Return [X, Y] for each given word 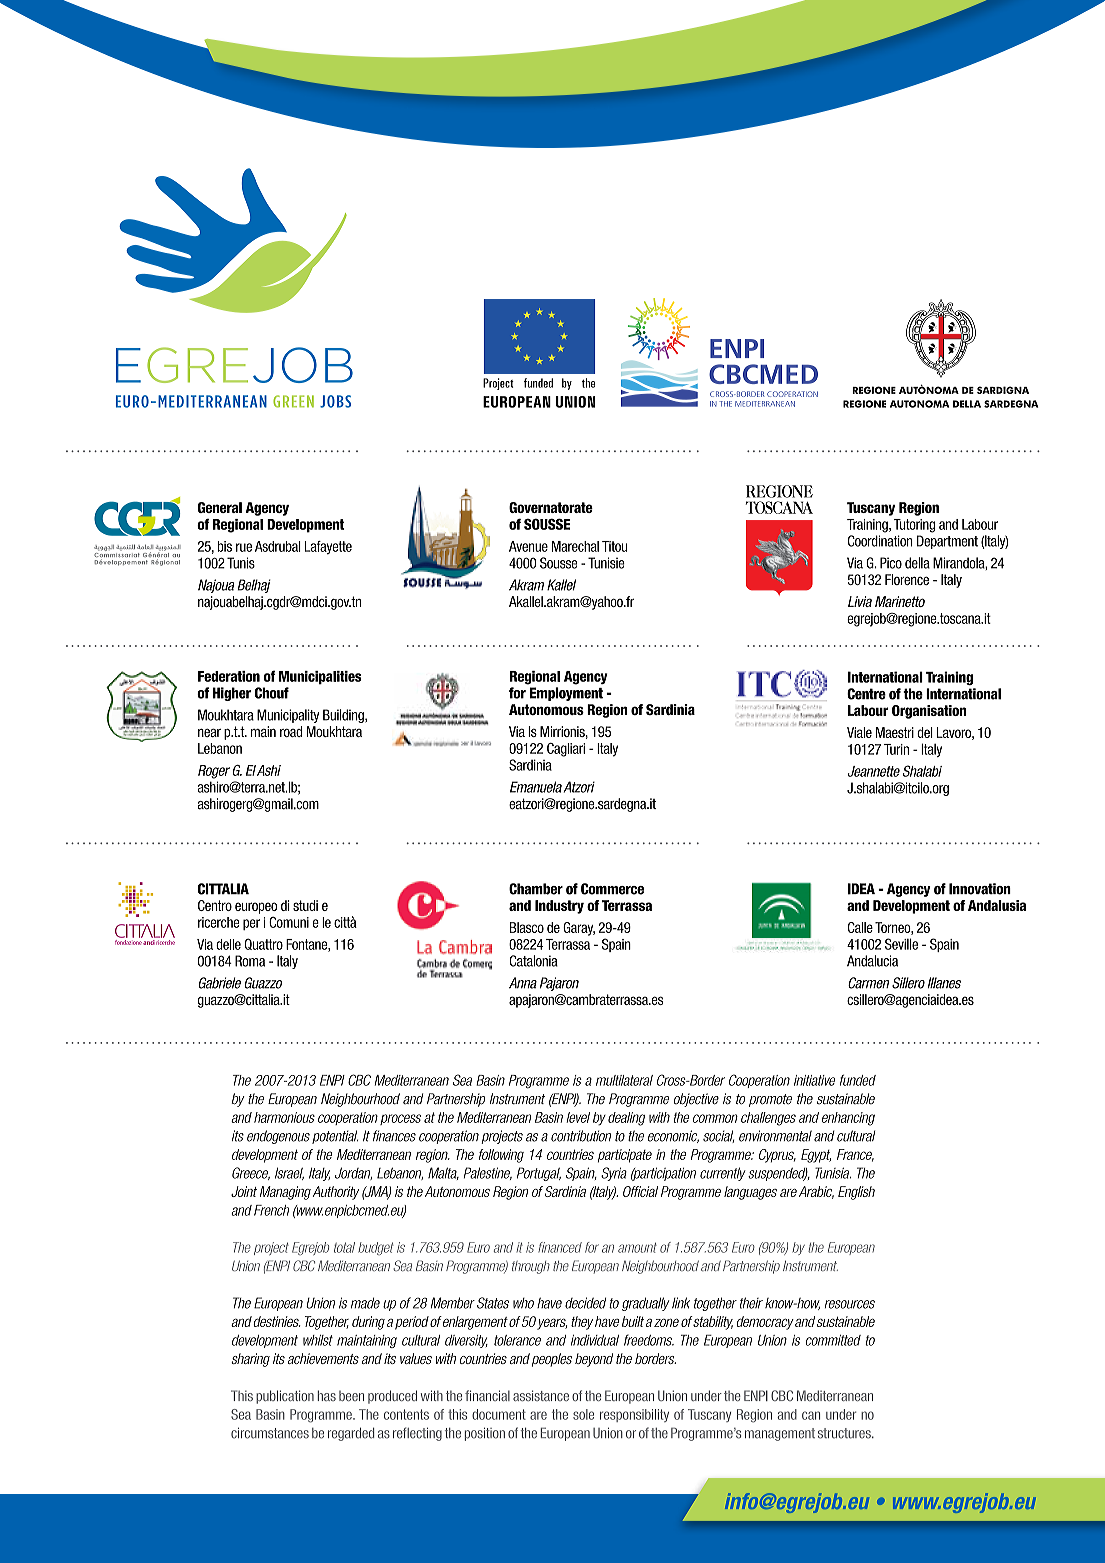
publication [285, 1397]
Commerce [612, 889]
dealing [626, 1119]
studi [305, 905]
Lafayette [328, 548]
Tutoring [914, 526]
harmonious [284, 1117]
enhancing [848, 1119]
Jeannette [874, 771]
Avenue [528, 546]
